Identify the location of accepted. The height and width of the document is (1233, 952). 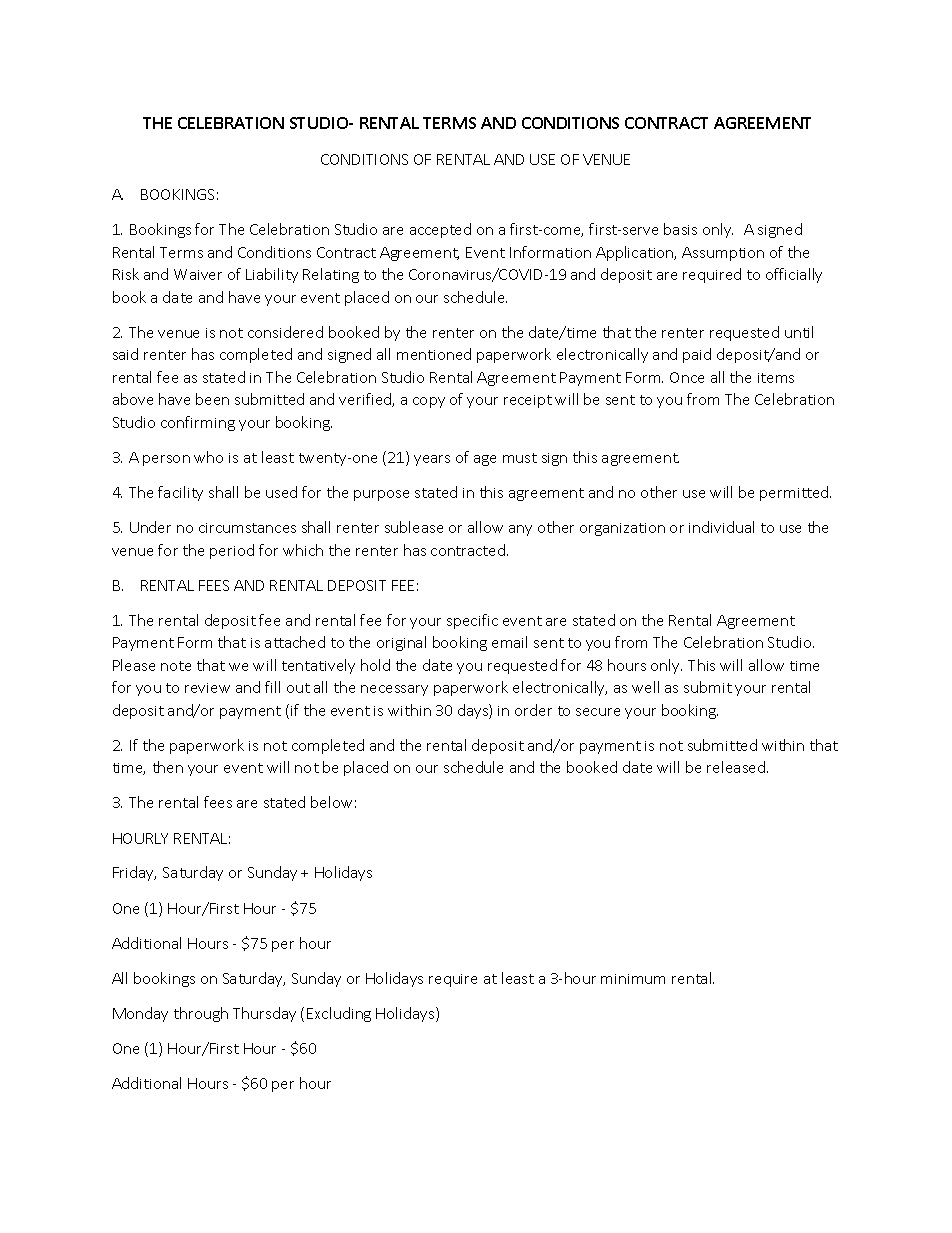
(440, 230).
